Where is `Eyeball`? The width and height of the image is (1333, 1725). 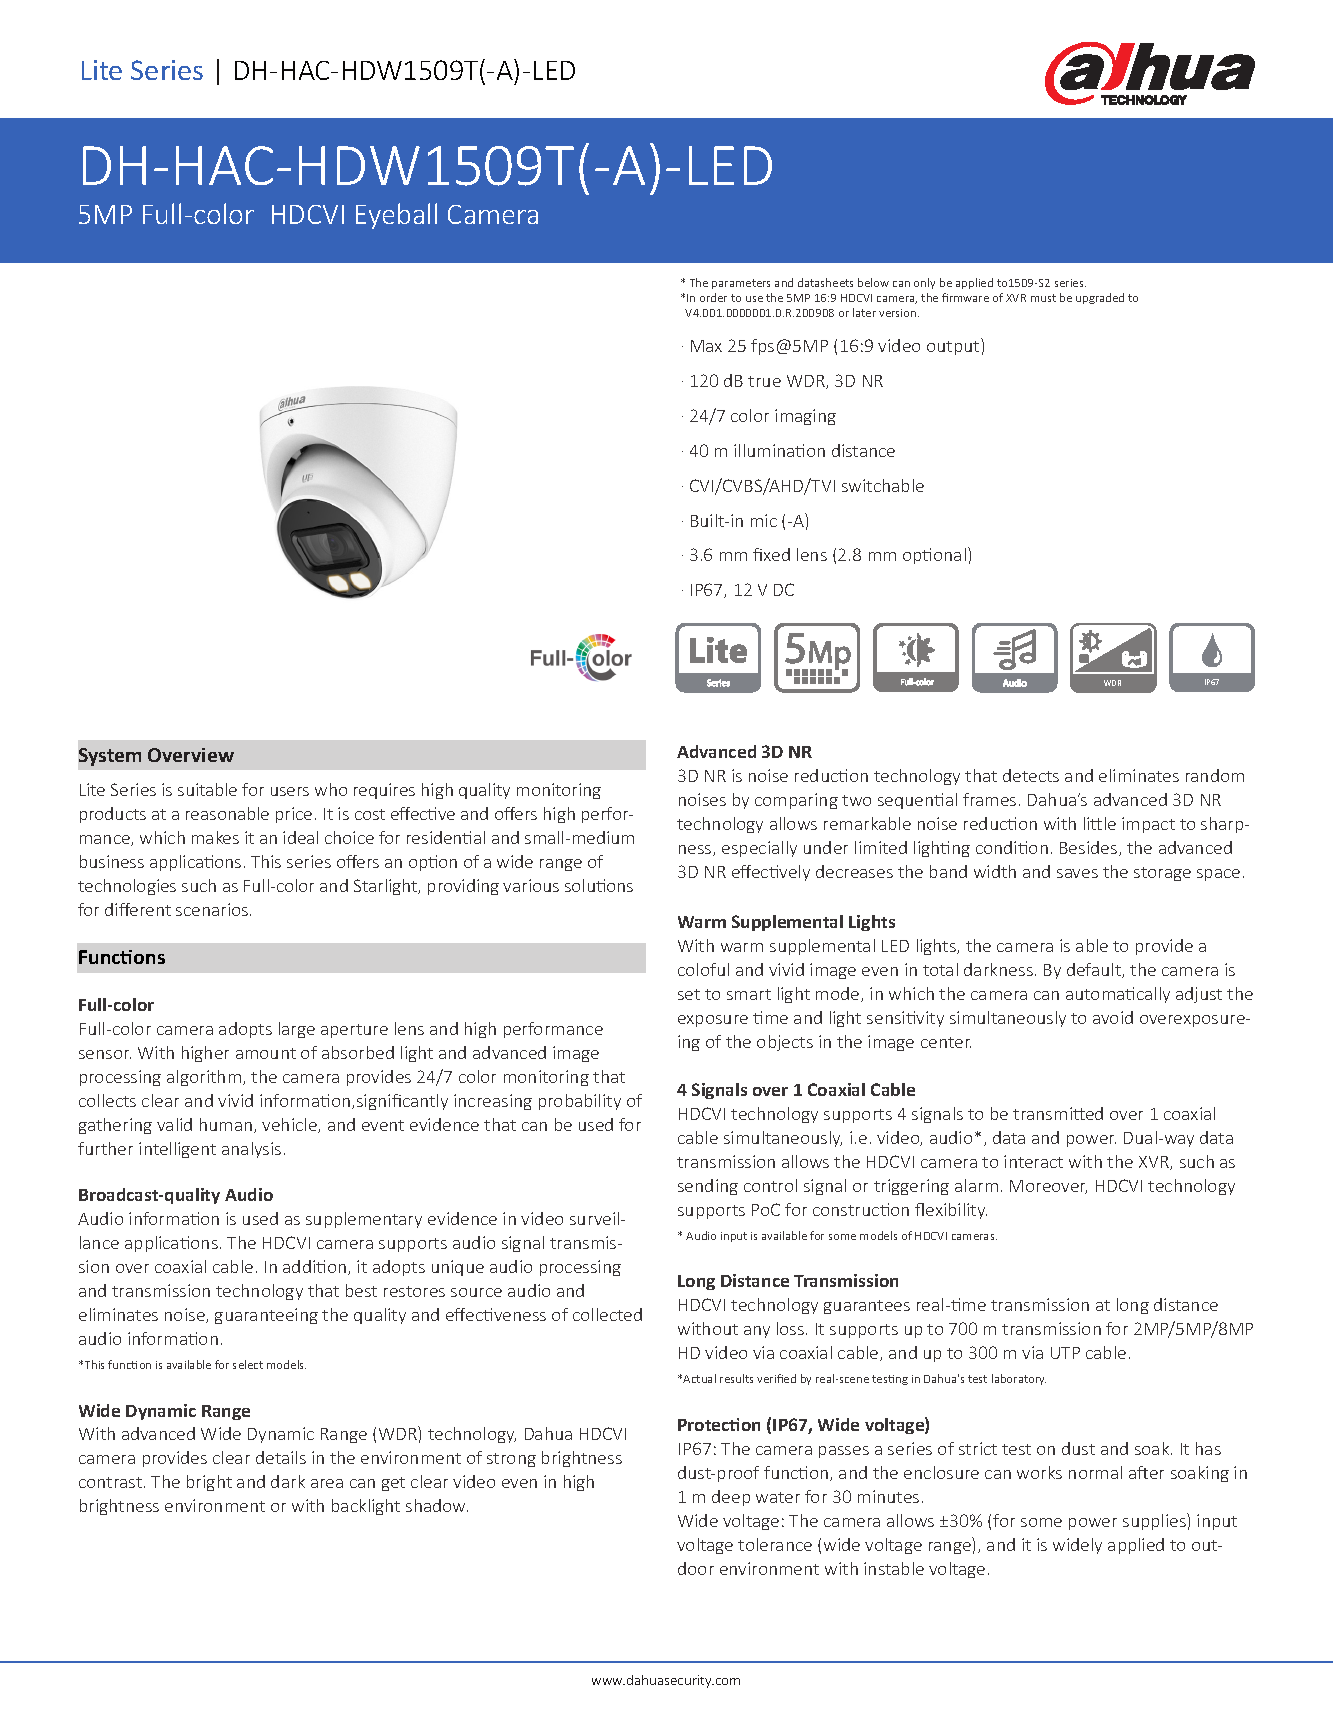
Eyeball is located at coordinates (396, 216).
